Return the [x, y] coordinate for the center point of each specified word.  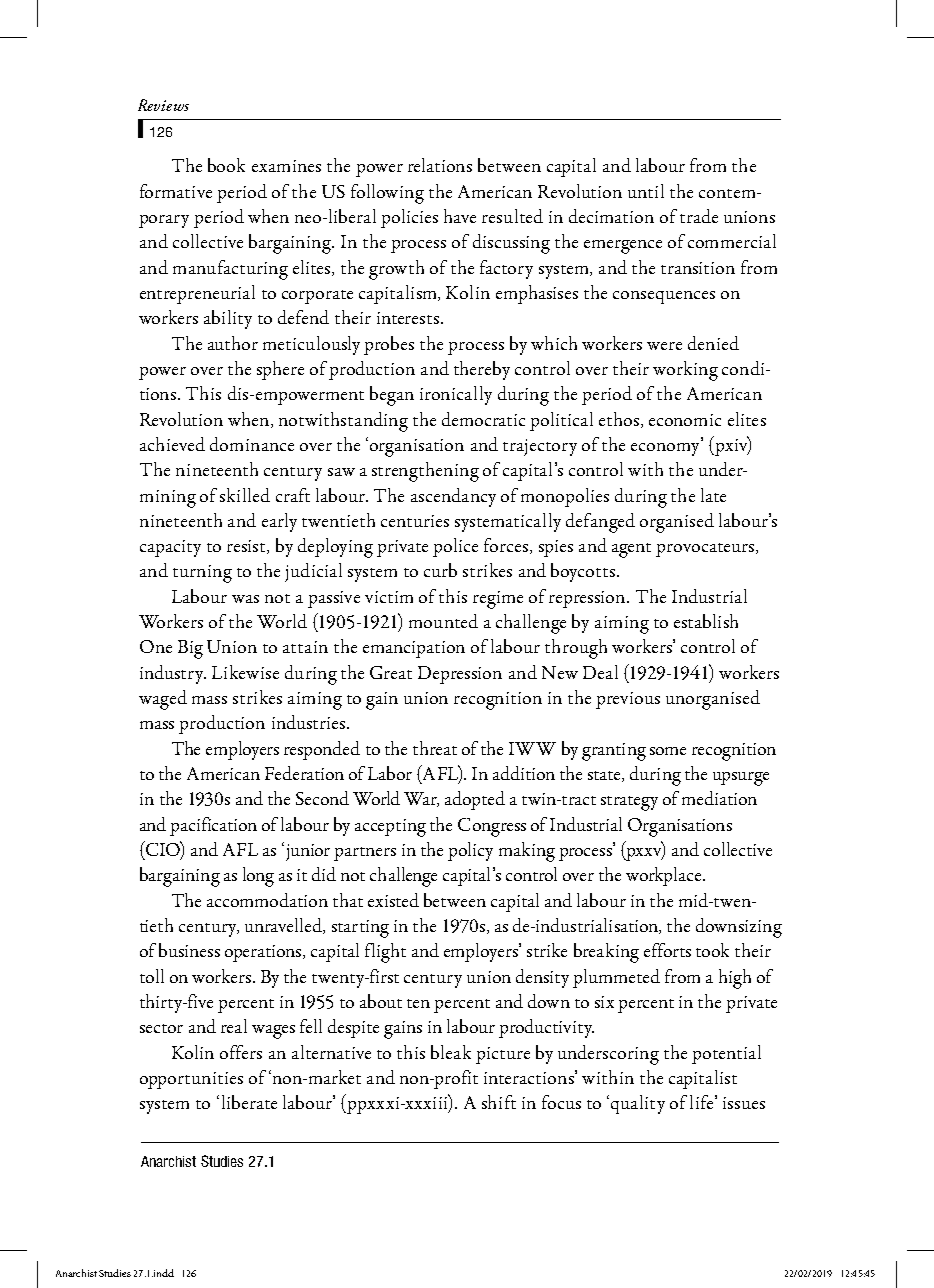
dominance [252, 444]
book [226, 165]
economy [666, 448]
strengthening [425, 472]
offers [241, 1052]
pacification [213, 826]
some [668, 751]
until [646, 191]
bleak [451, 1052]
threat [435, 748]
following [387, 194]
